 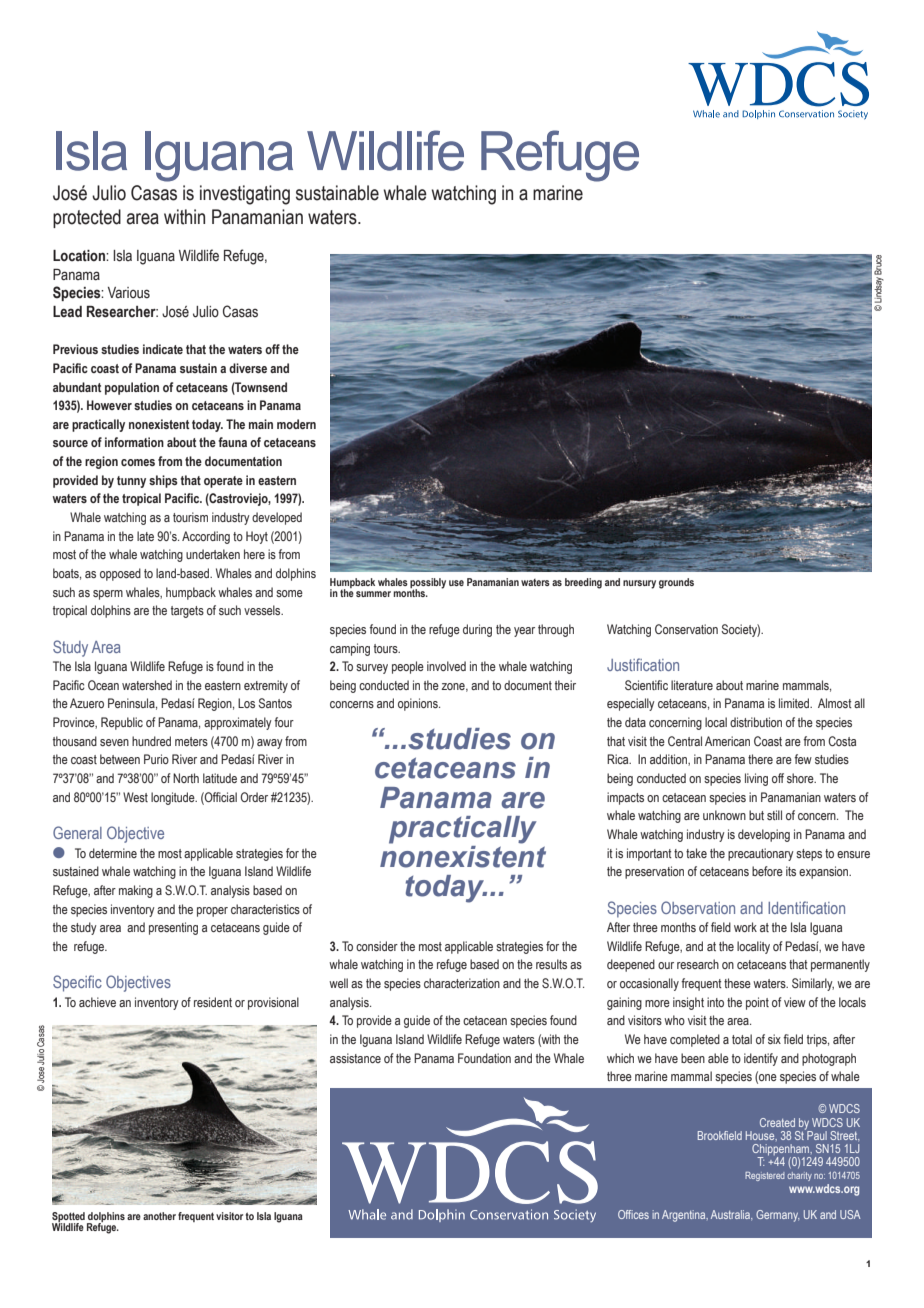 I want to click on another, so click(x=159, y=1216).
